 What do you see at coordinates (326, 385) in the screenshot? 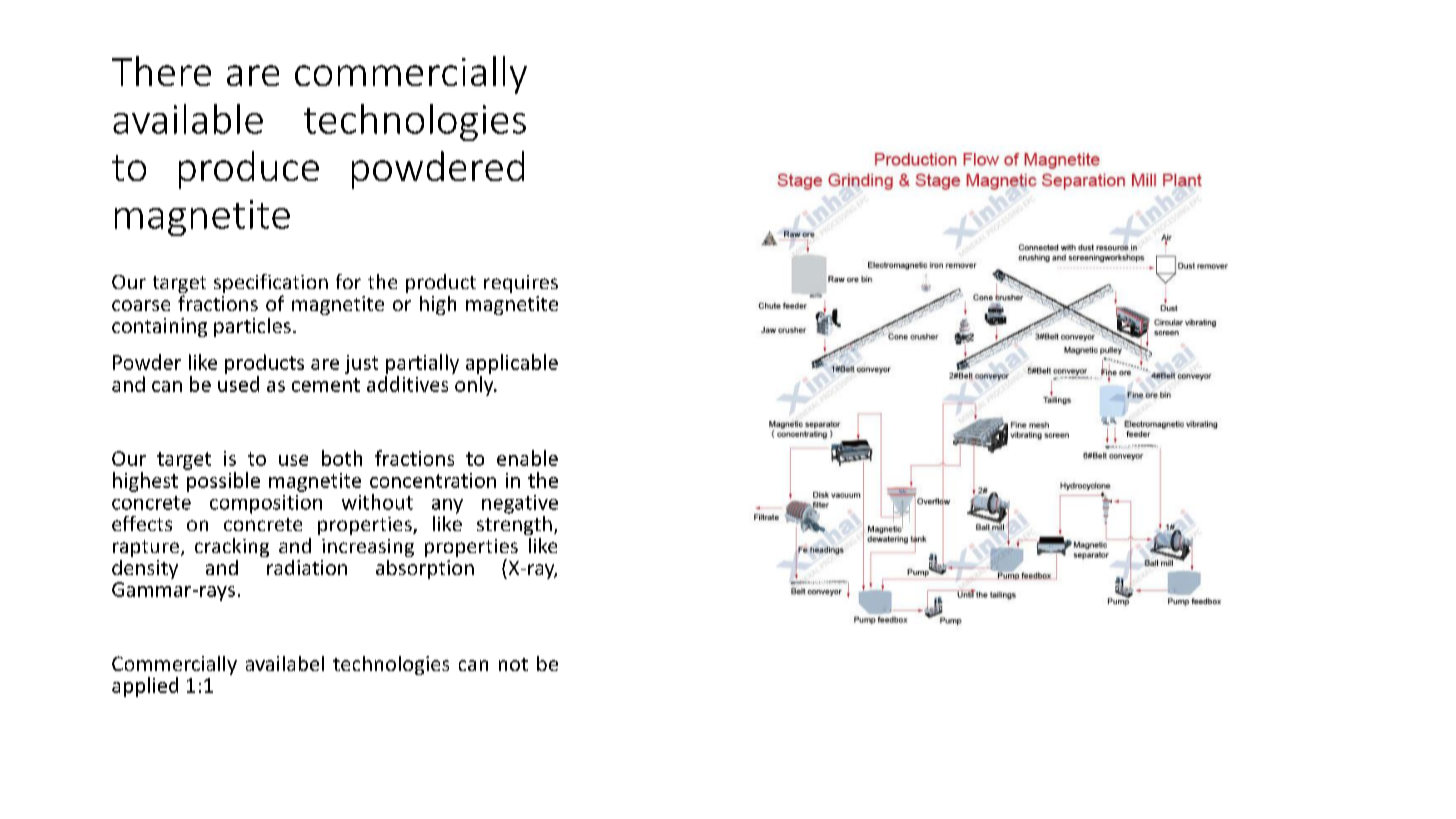
I see `cement` at bounding box center [326, 385].
